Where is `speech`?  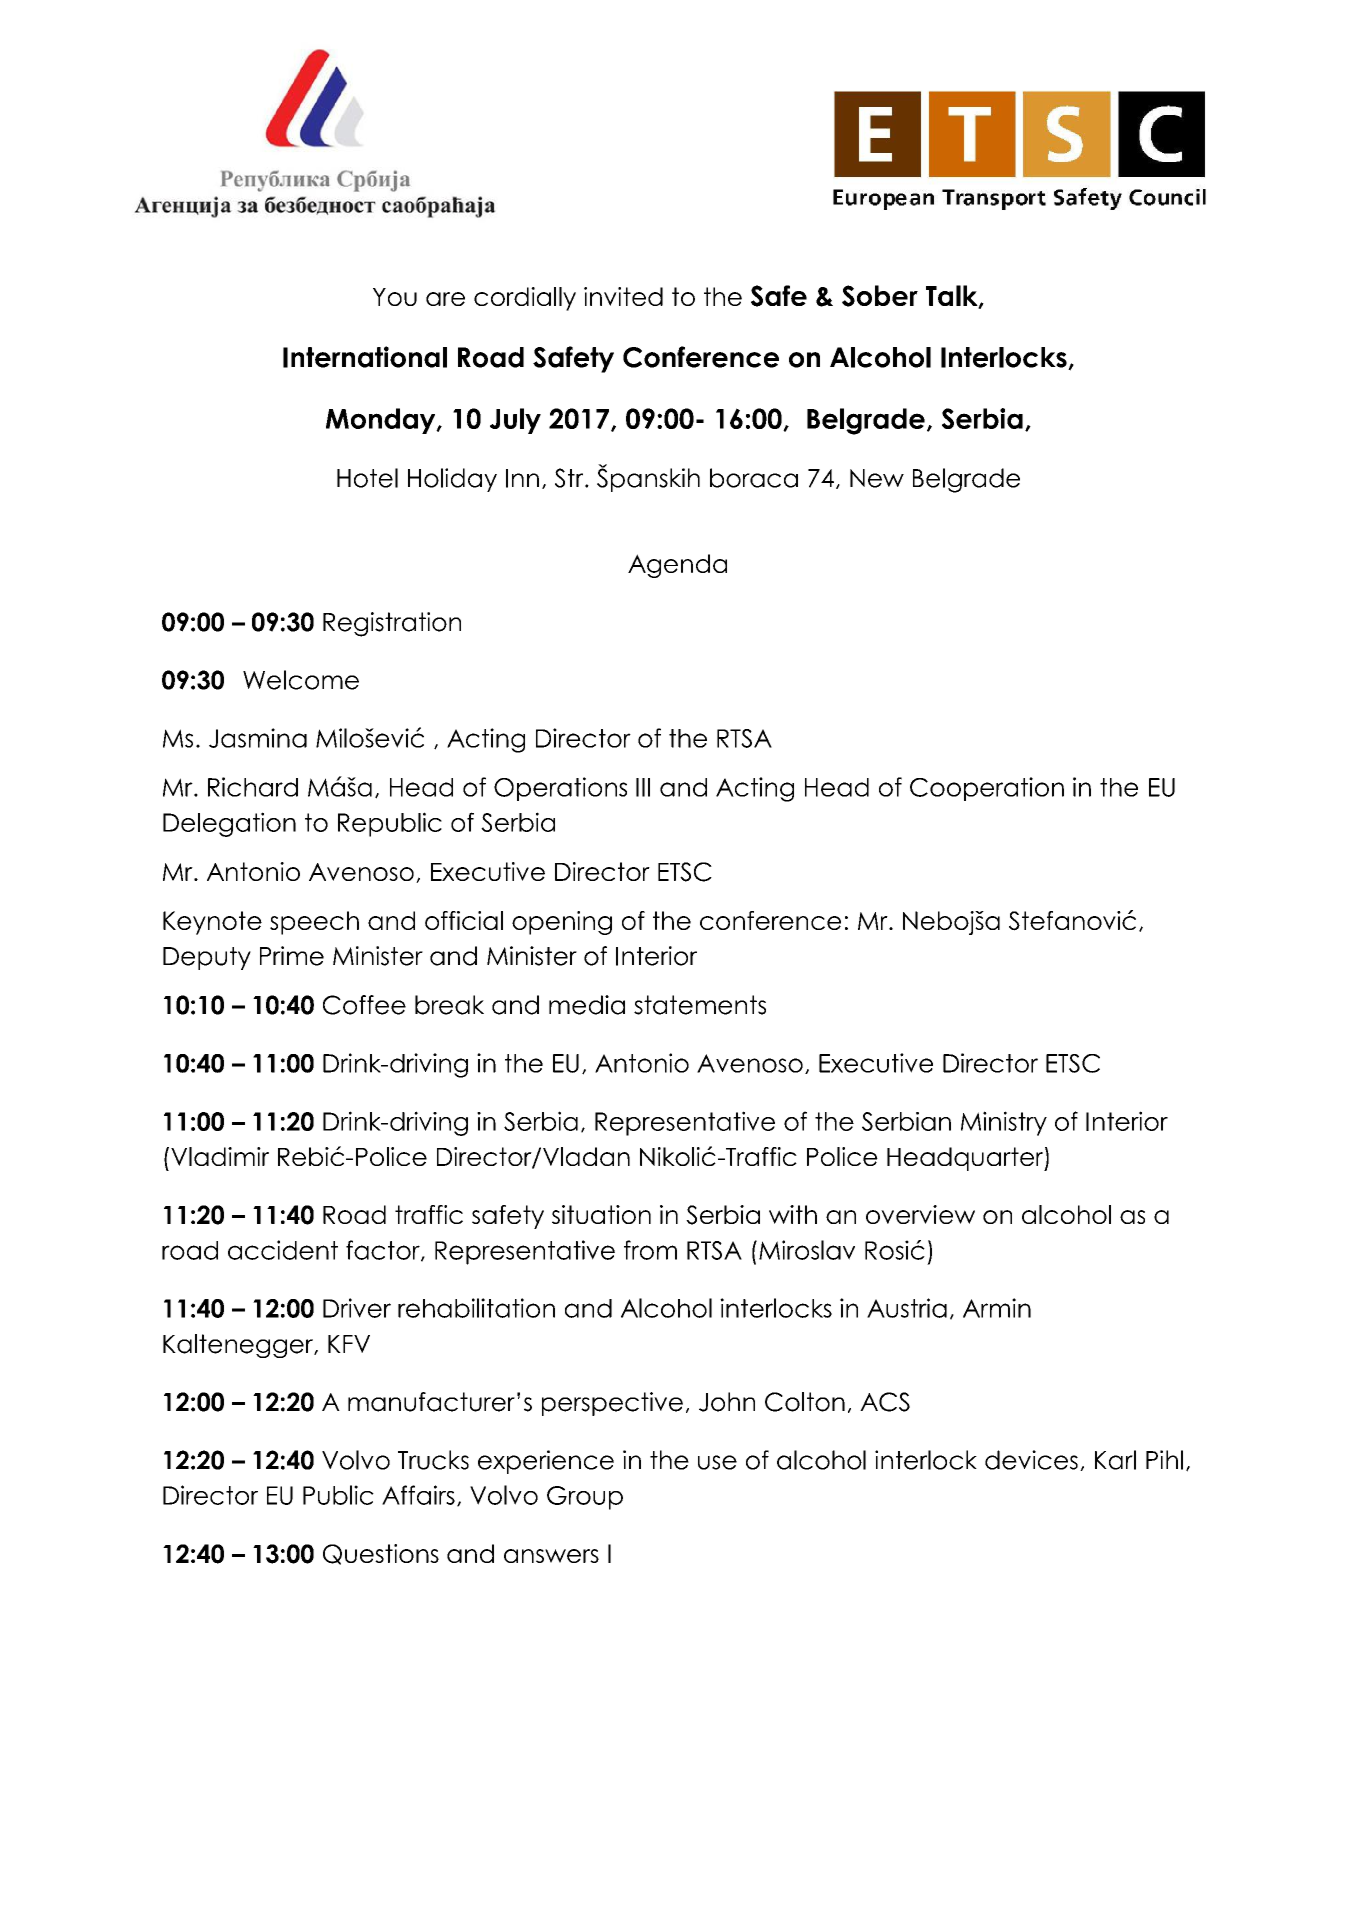 speech is located at coordinates (314, 923).
